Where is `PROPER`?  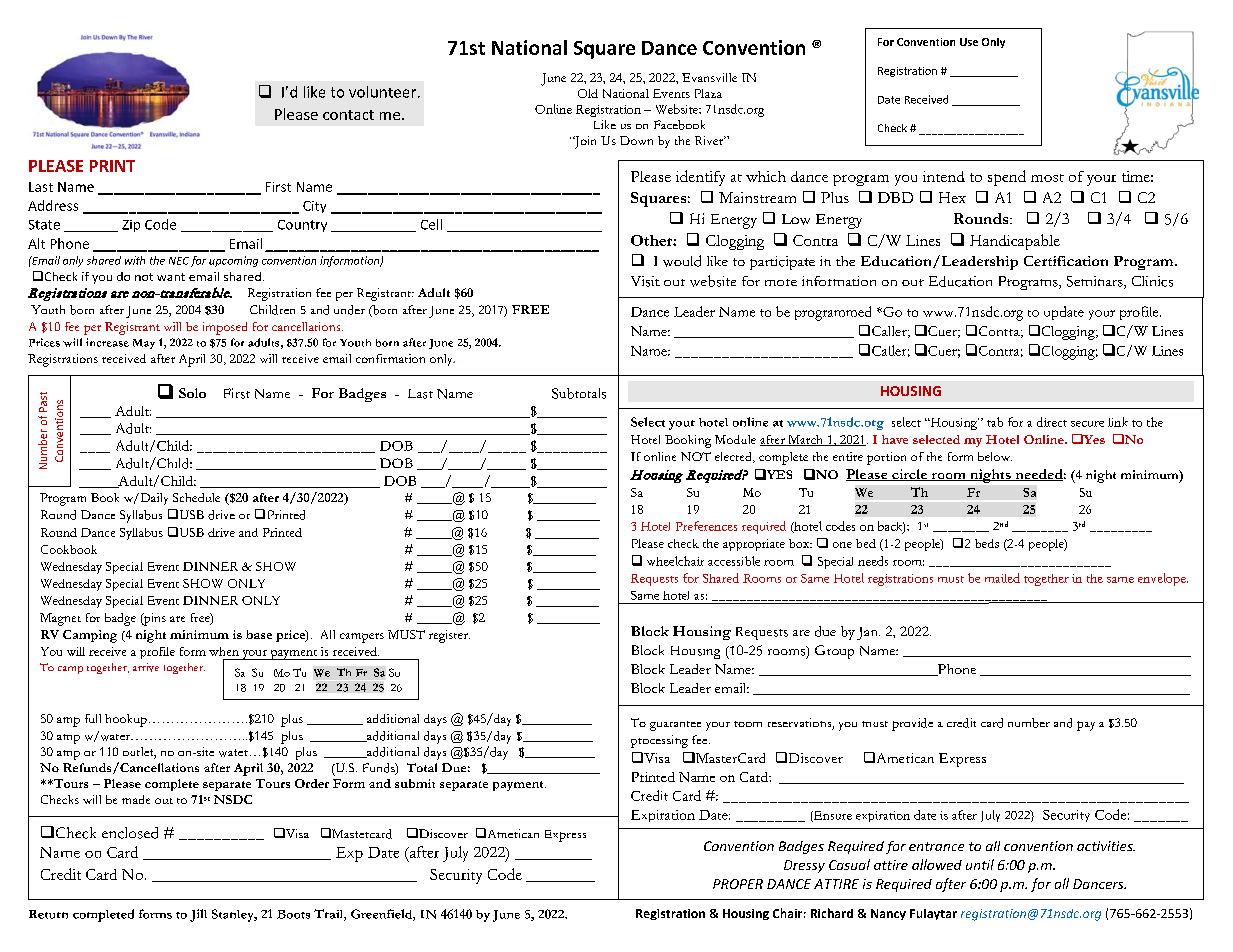 PROPER is located at coordinates (738, 884).
